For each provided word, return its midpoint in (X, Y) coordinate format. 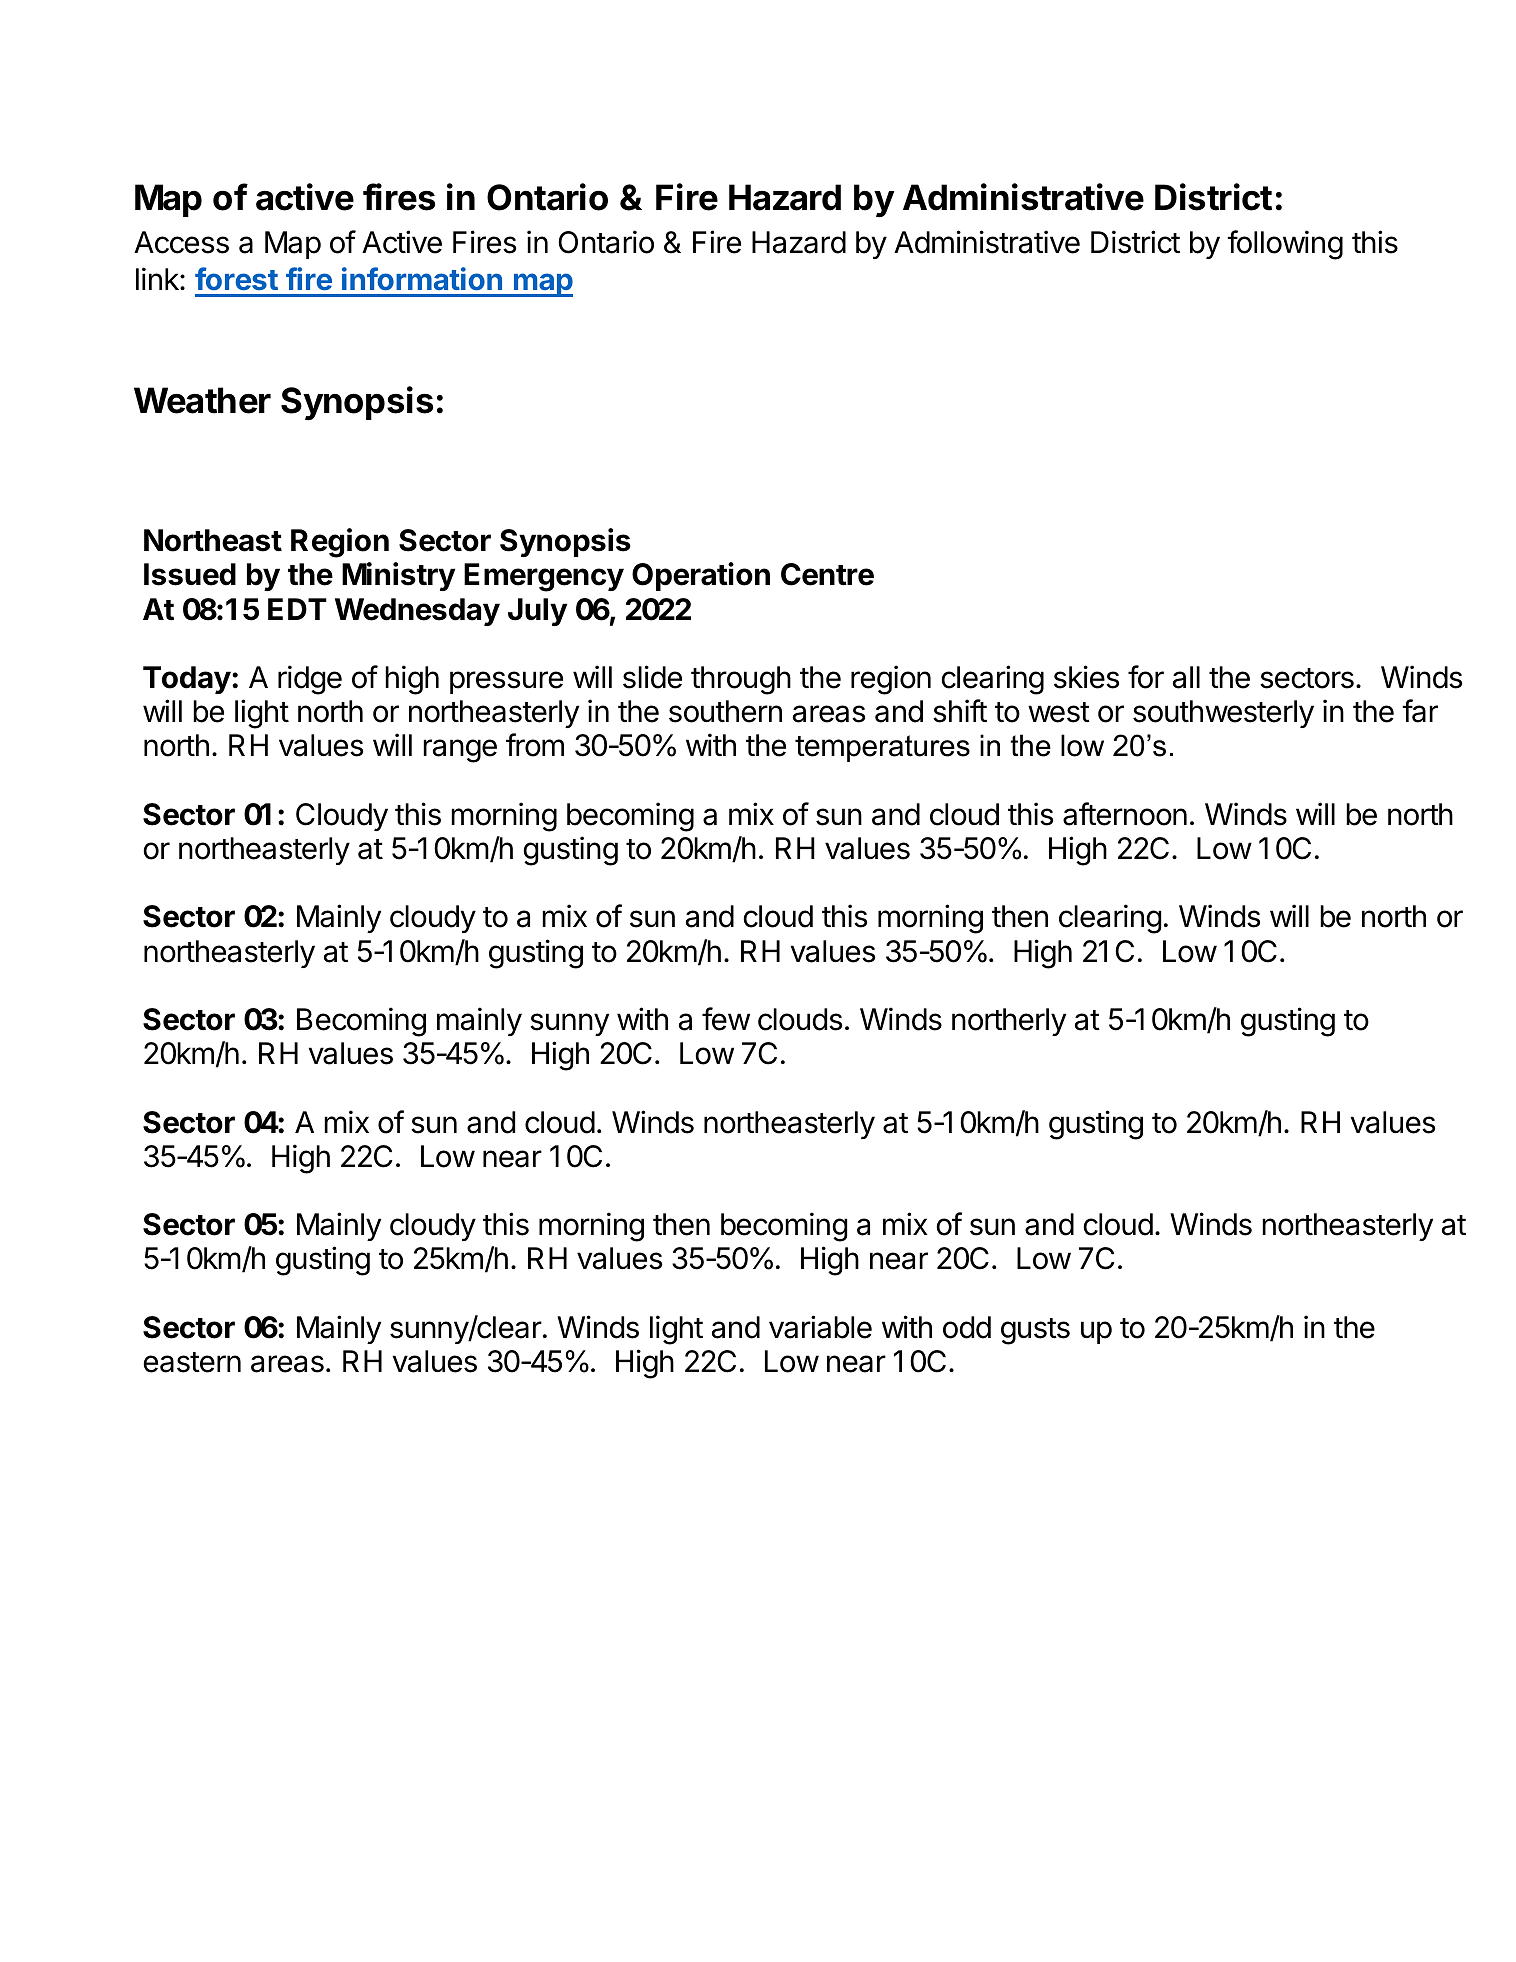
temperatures (882, 748)
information (422, 278)
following (1285, 245)
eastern (192, 1362)
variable (820, 1327)
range (460, 751)
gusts (1035, 1331)
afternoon (1125, 814)
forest (236, 278)
